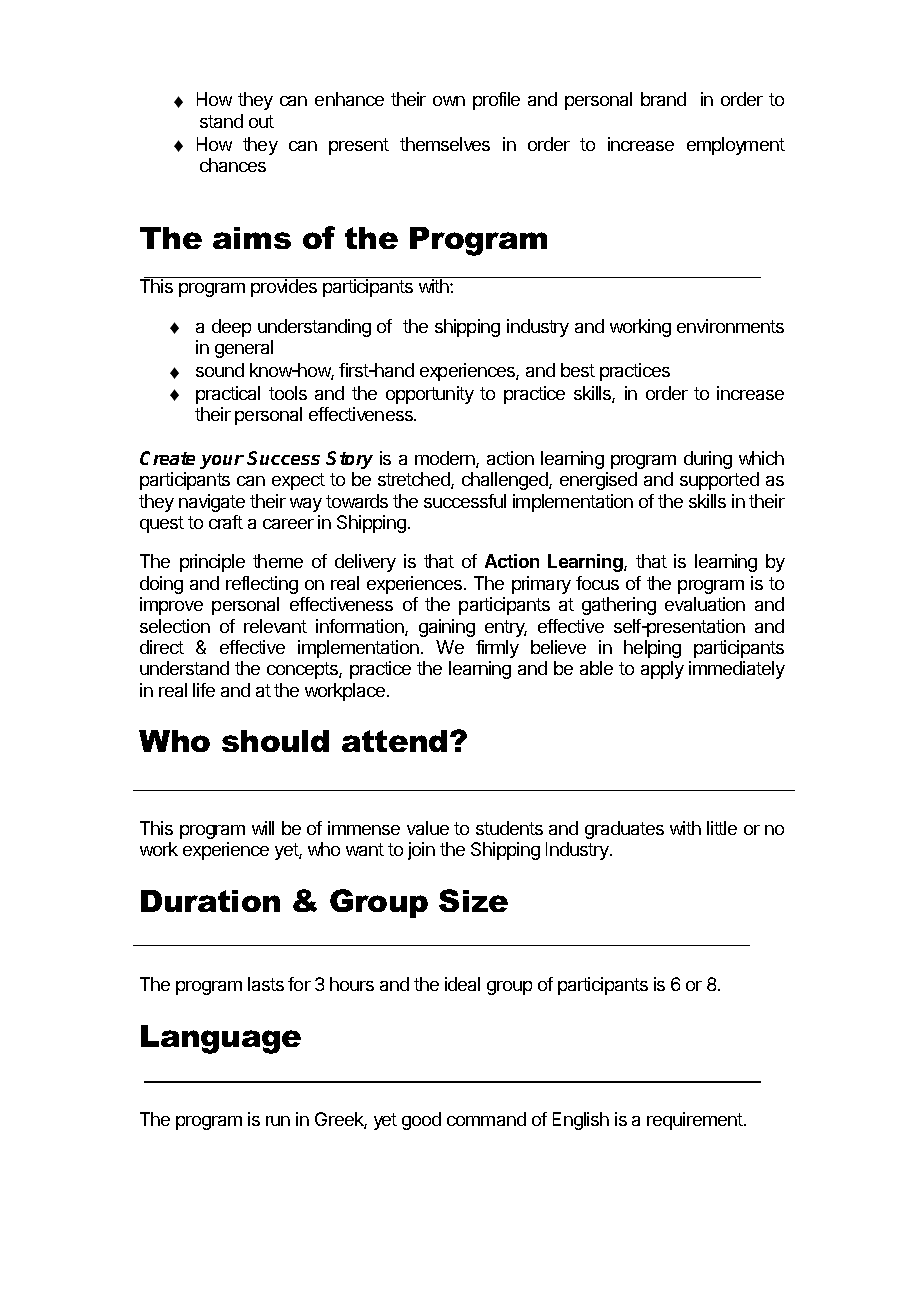 The width and height of the screenshot is (924, 1308). I want to click on command, so click(486, 1119).
